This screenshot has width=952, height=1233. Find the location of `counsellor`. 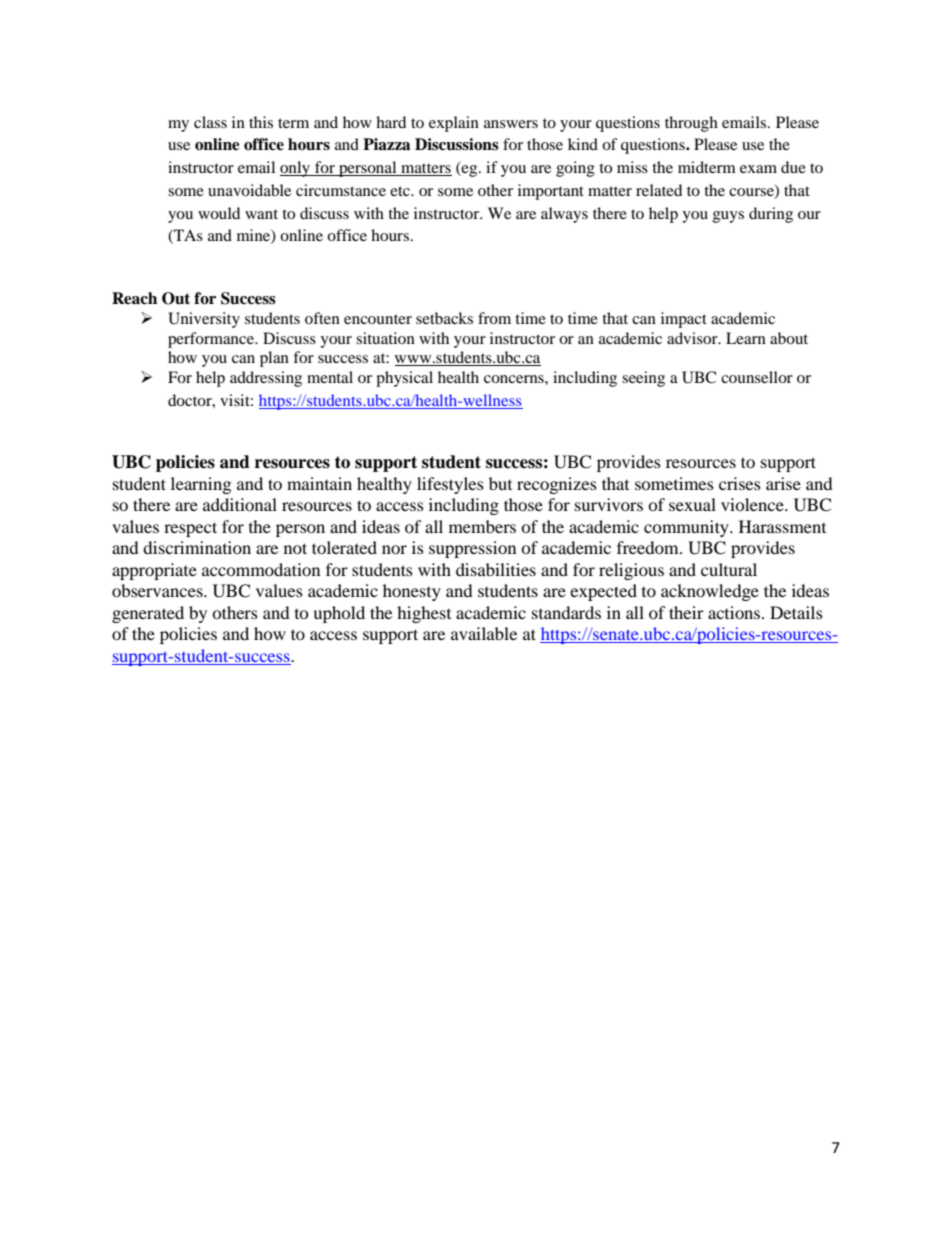

counsellor is located at coordinates (757, 377).
